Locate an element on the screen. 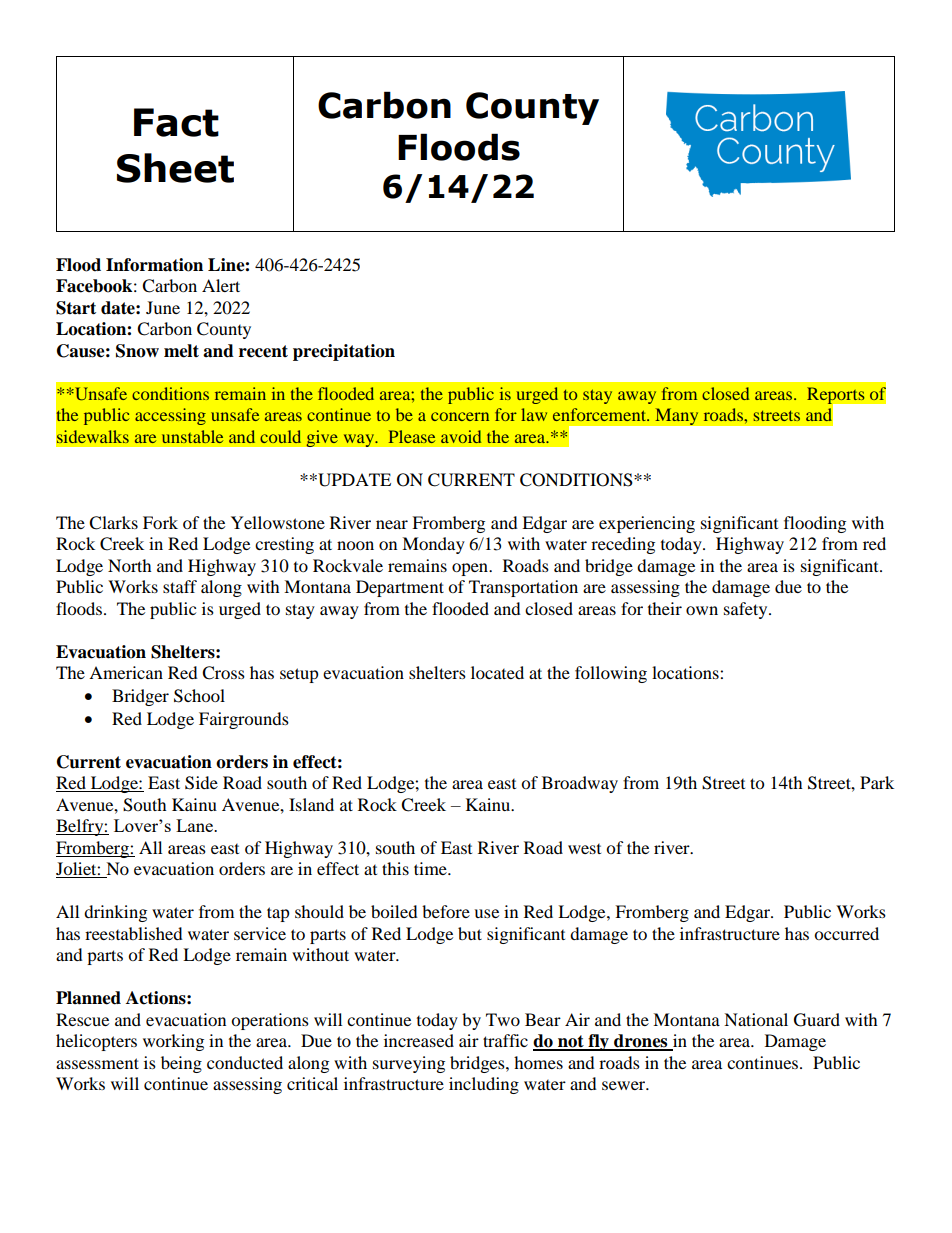 The height and width of the screenshot is (1233, 952). traffic is located at coordinates (505, 1040).
